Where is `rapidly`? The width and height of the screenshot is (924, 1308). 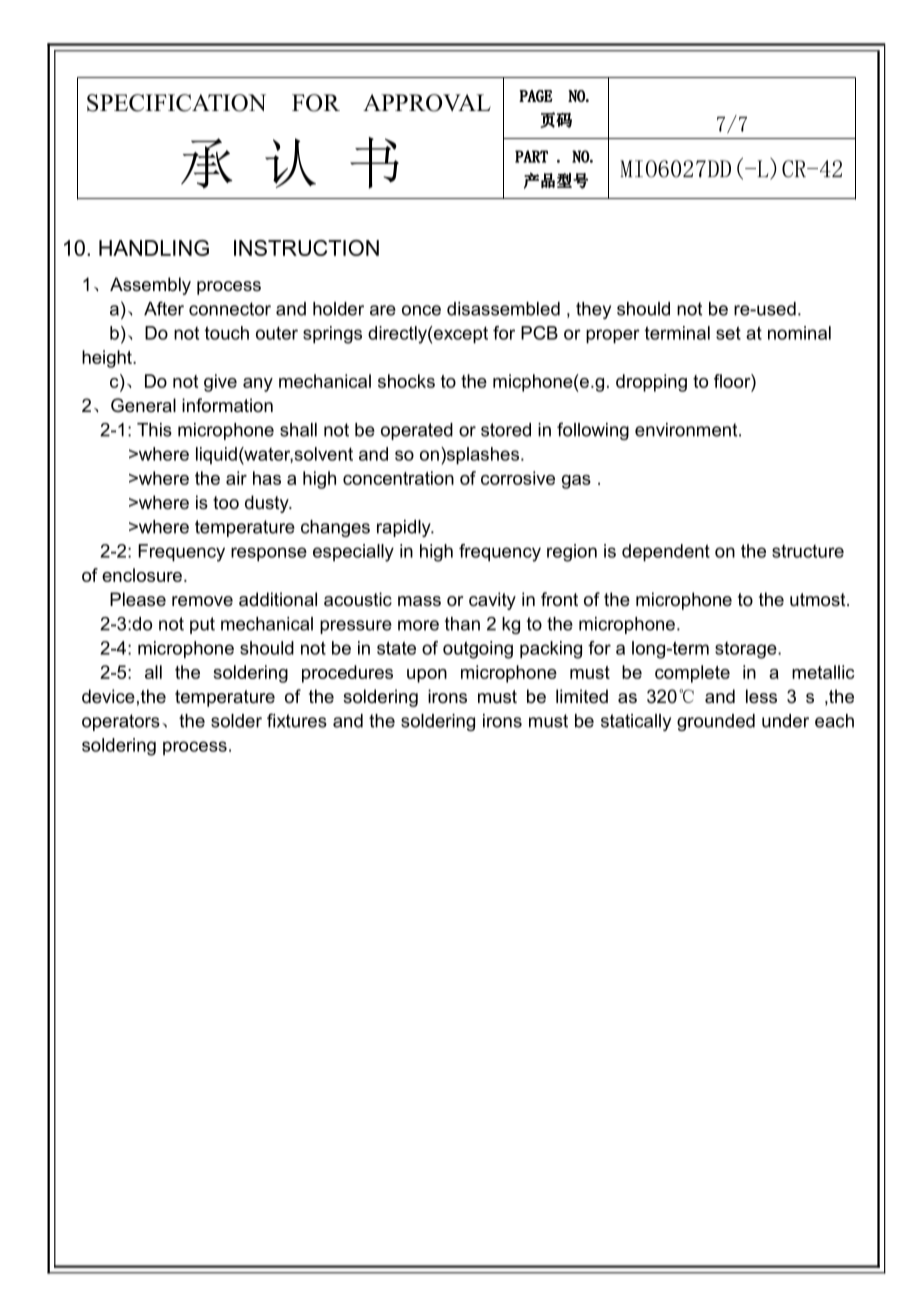
rapidly is located at coordinates (405, 528).
